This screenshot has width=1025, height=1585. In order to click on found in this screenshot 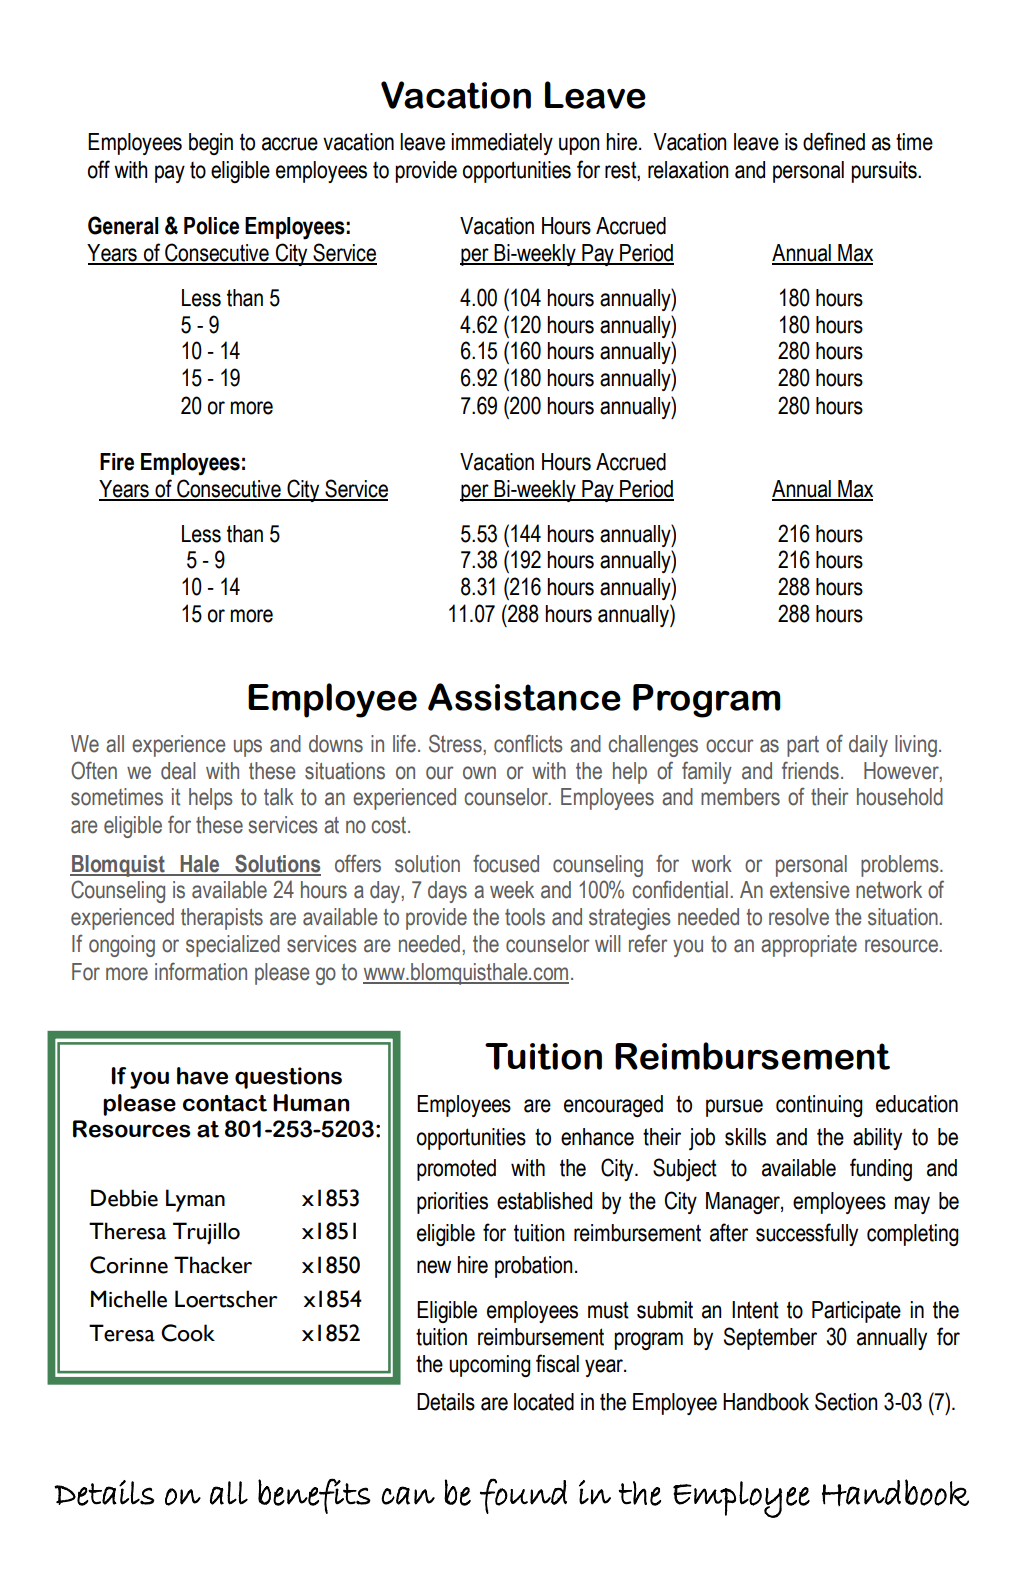, I will do `click(523, 1496)`.
